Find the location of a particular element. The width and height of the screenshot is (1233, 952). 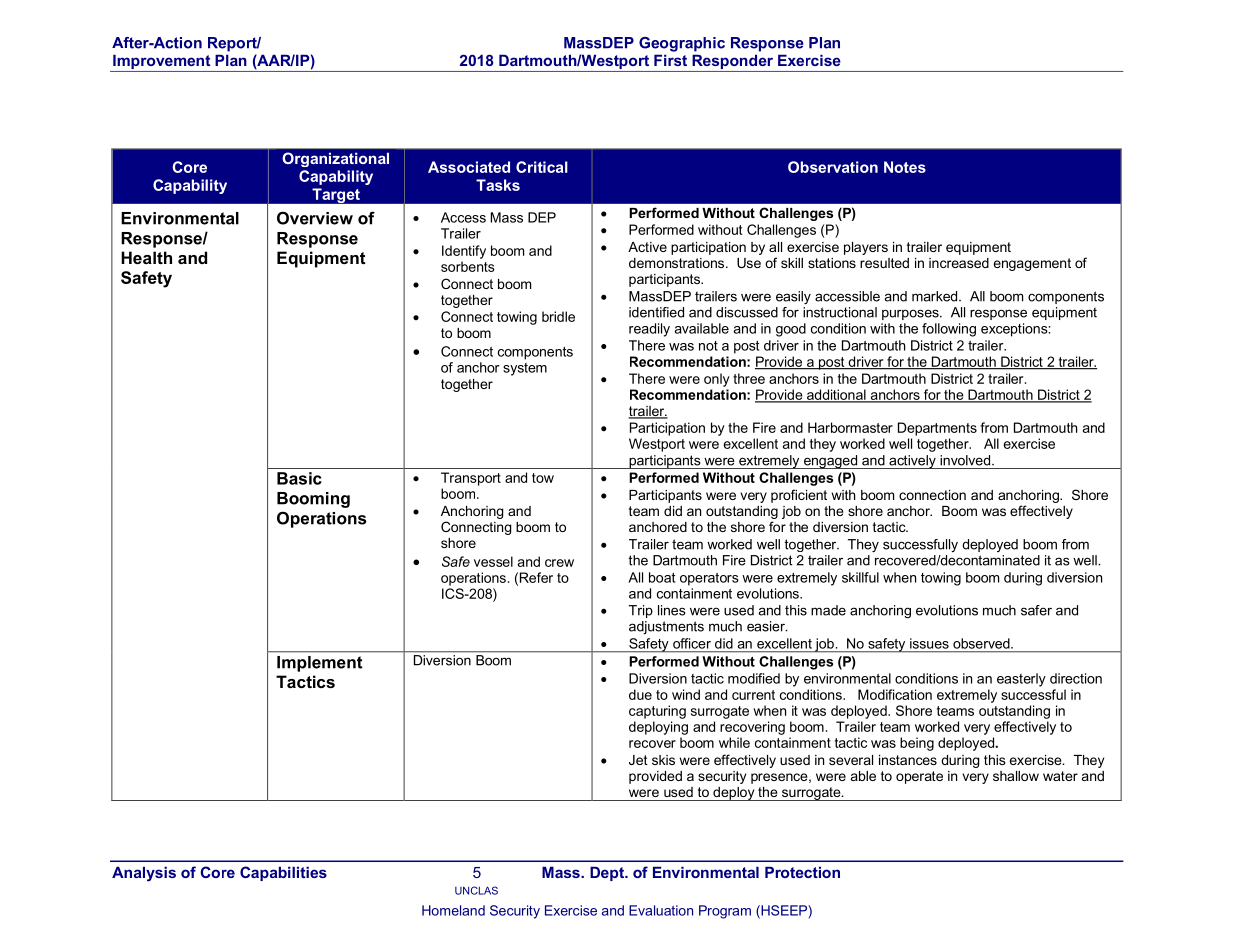

readily is located at coordinates (649, 330).
